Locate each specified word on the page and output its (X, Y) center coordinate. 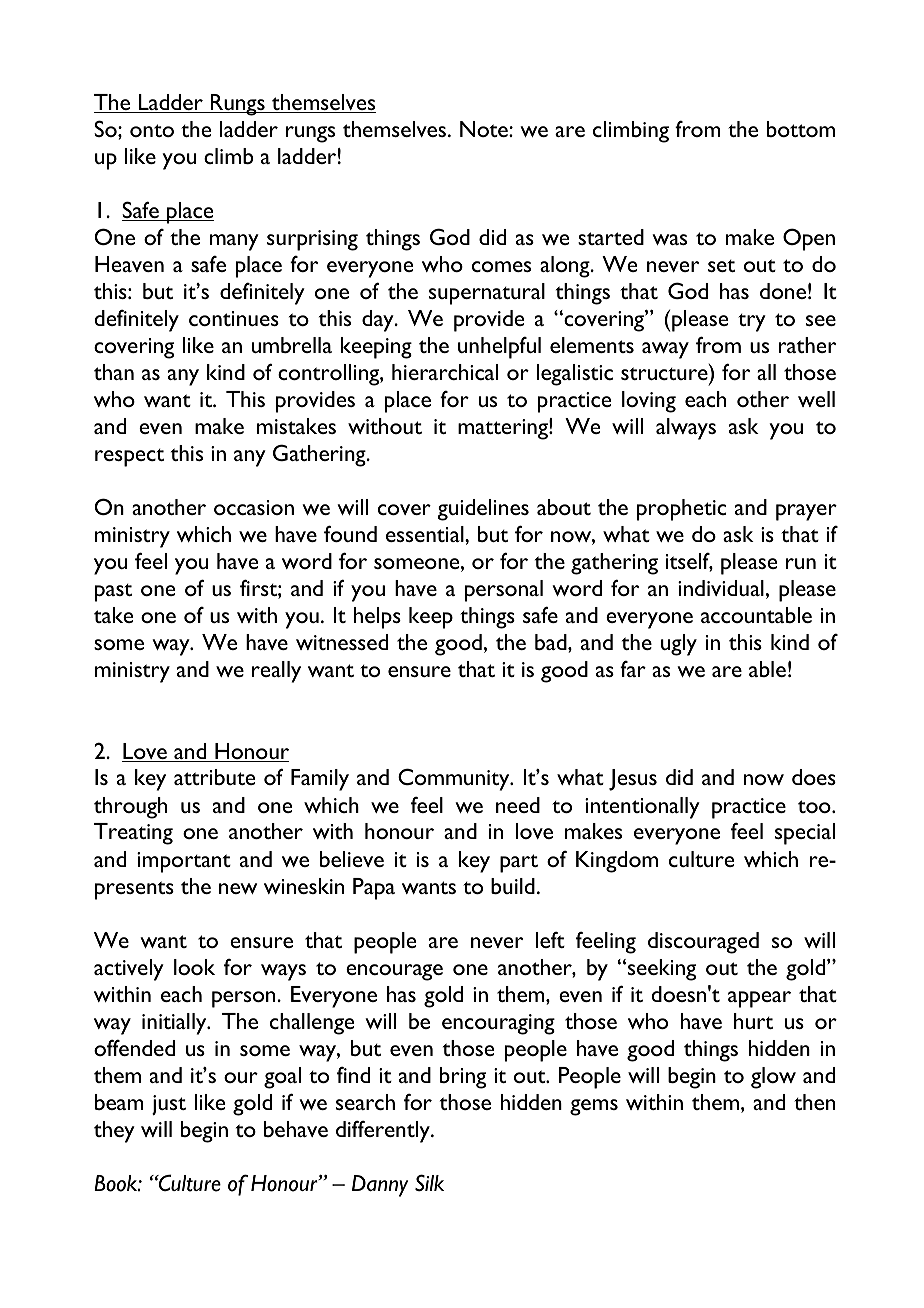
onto (152, 130)
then (814, 1102)
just (169, 1105)
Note (485, 129)
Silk (429, 1182)
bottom (801, 129)
